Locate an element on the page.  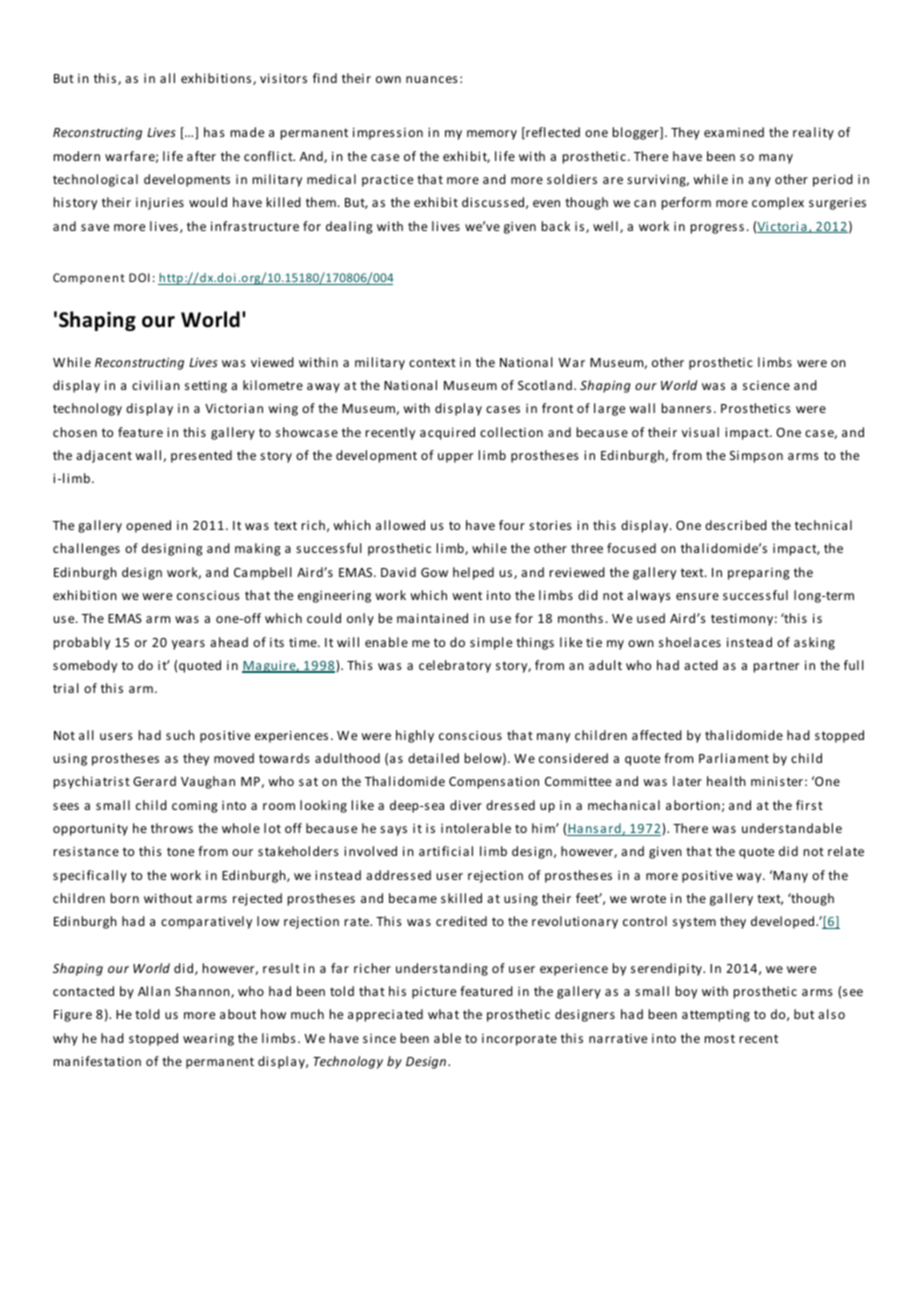
Parliament is located at coordinates (734, 758).
